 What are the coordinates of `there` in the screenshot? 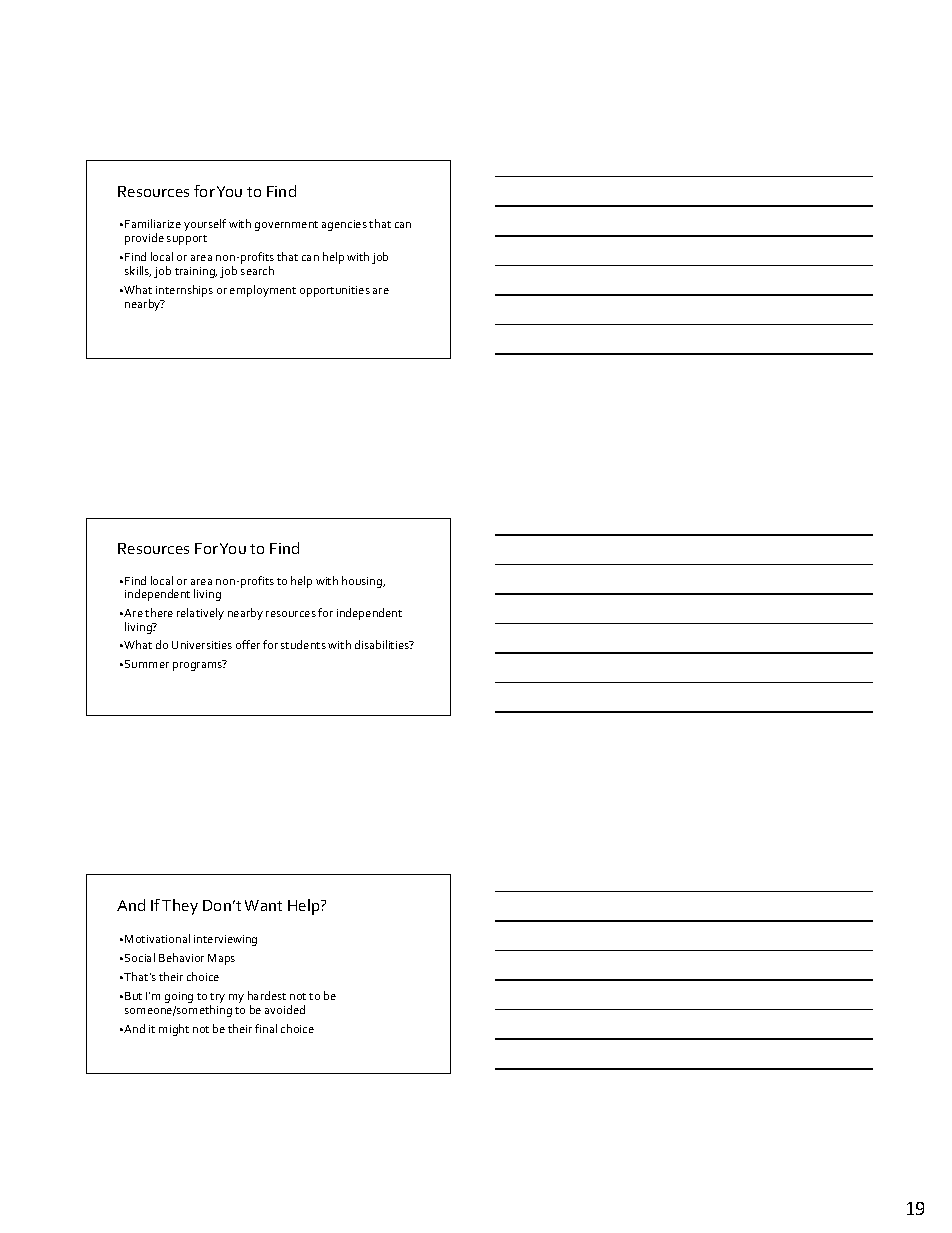 It's located at (159, 612).
